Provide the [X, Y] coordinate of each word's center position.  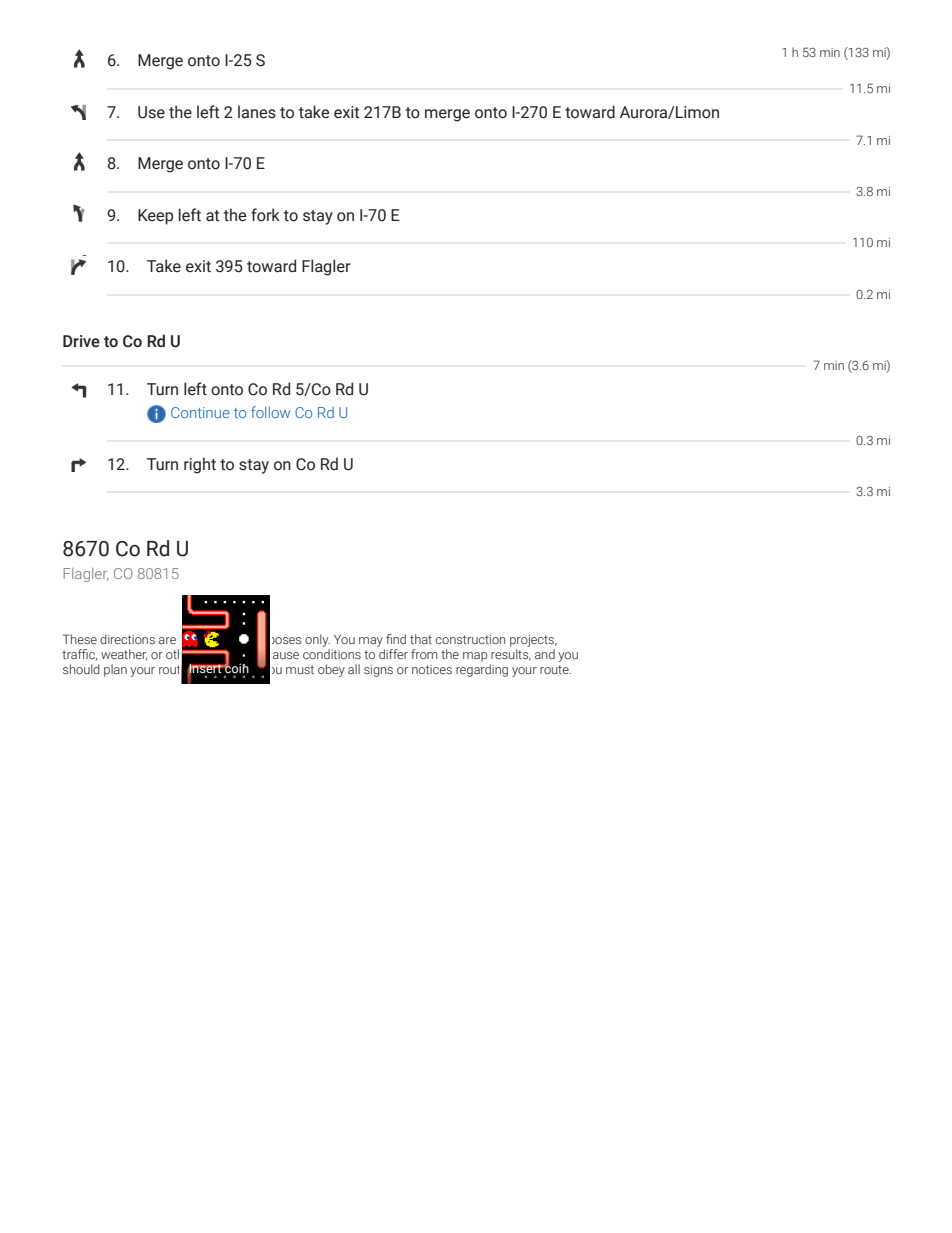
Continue [200, 412]
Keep [155, 217]
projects [533, 641]
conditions [332, 654]
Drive [81, 341]
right [200, 465]
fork [265, 215]
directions [127, 639]
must [300, 669]
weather [124, 655]
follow [270, 412]
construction [470, 639]
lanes [257, 112]
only [317, 640]
